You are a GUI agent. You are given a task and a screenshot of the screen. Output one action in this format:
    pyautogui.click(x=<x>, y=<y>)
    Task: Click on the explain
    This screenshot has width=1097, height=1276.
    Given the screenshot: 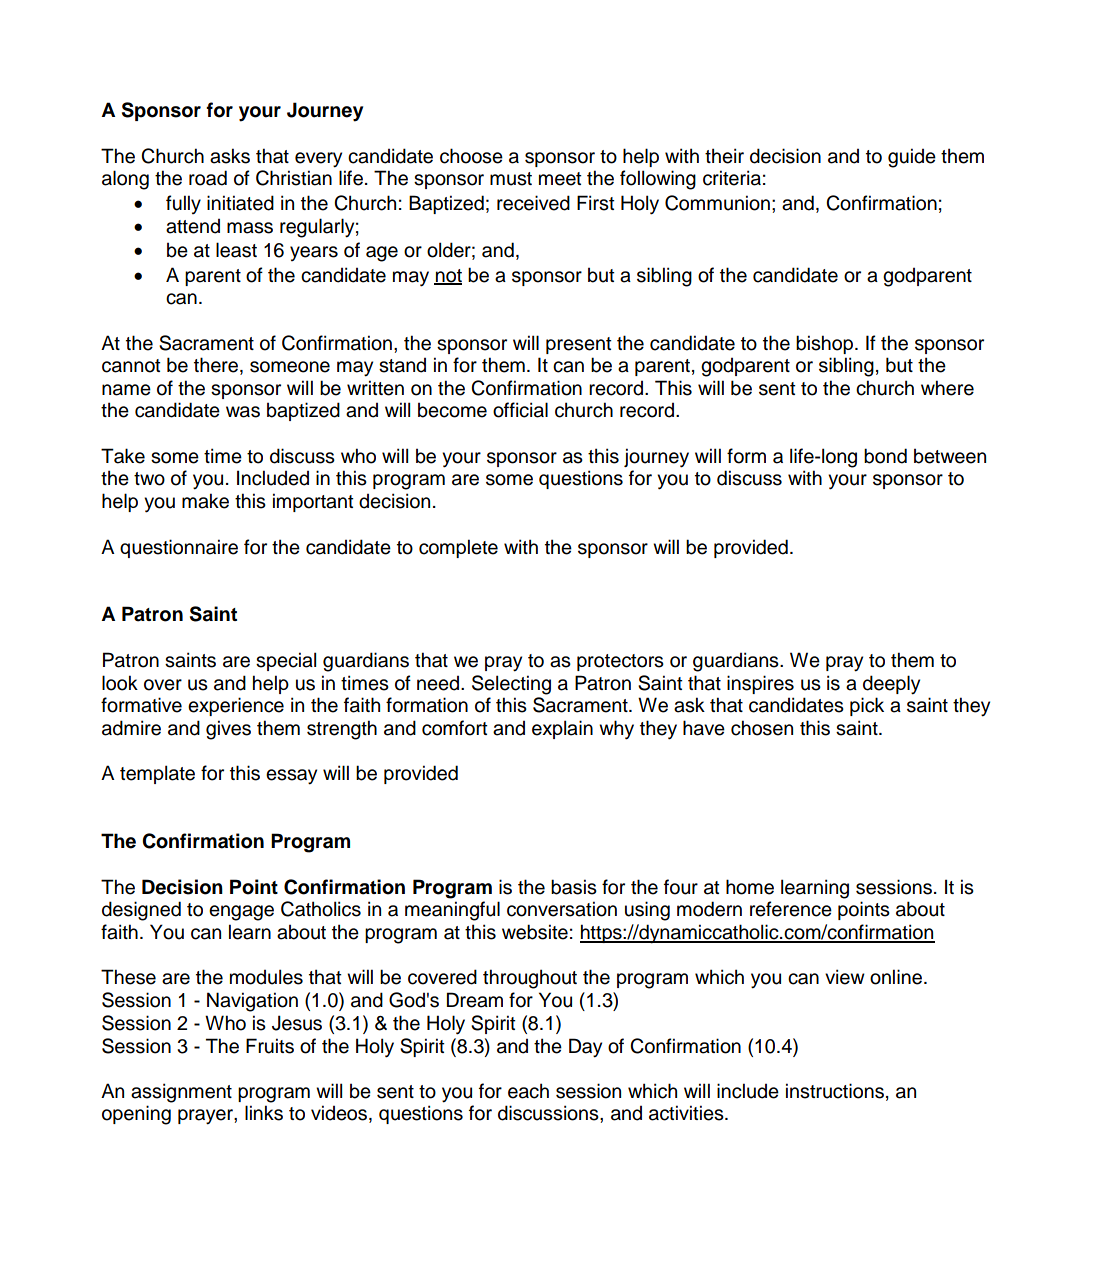 What is the action you would take?
    pyautogui.click(x=562, y=729)
